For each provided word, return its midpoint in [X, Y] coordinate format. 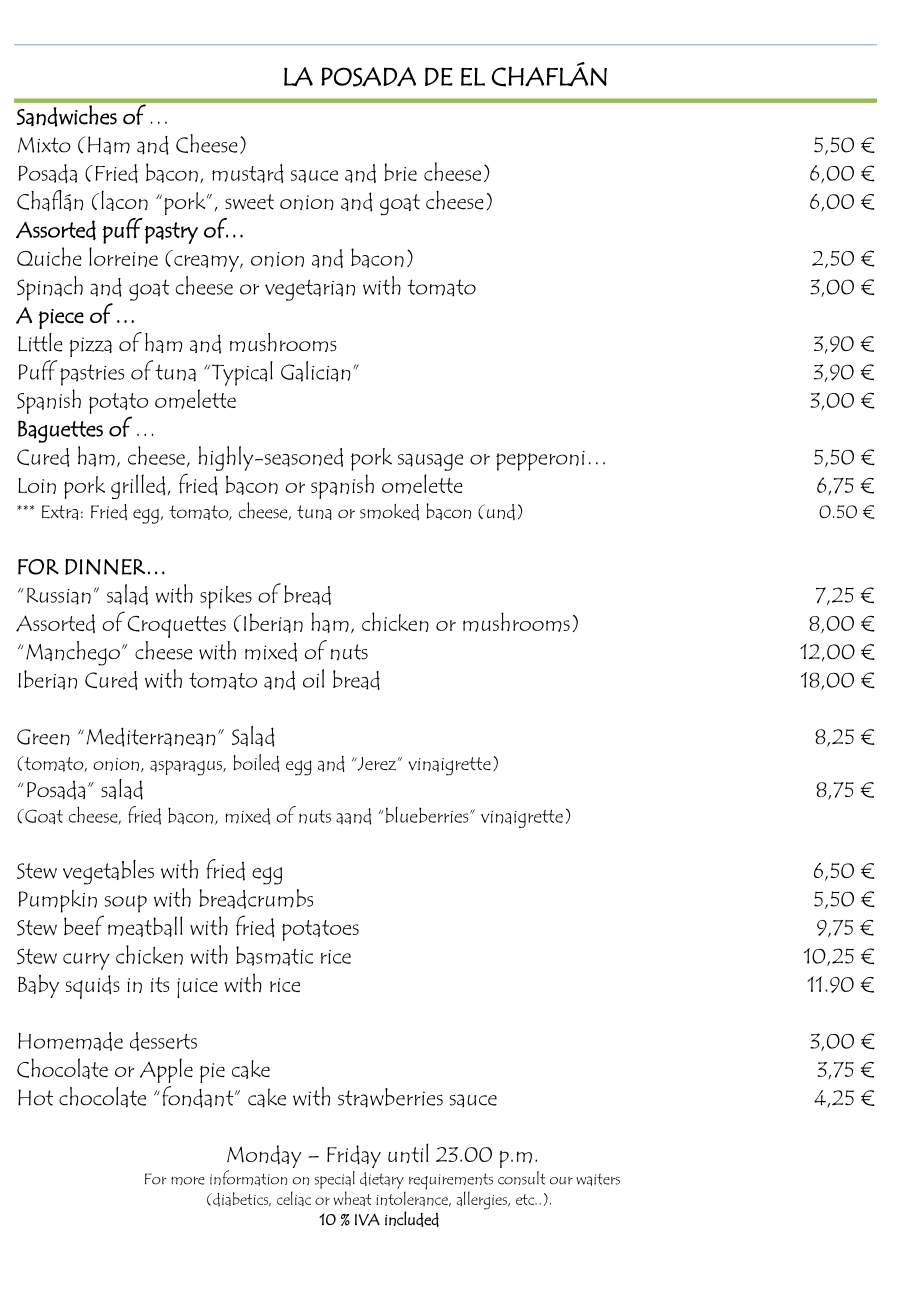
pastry [171, 233]
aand [353, 816]
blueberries [428, 814]
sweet [249, 202]
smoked [389, 512]
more [188, 1180]
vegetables [108, 872]
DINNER [105, 567]
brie [400, 172]
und [501, 512]
